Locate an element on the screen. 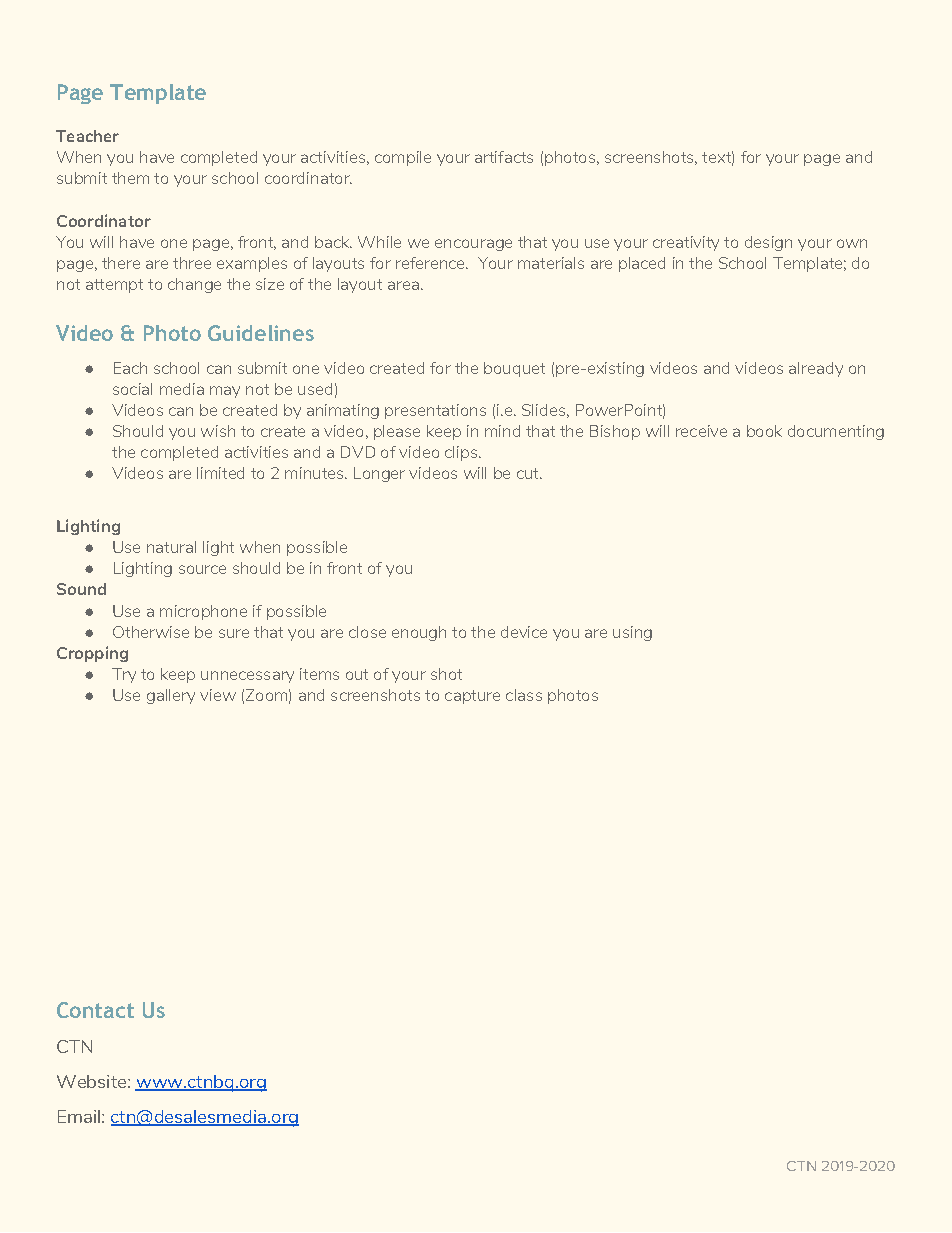  book is located at coordinates (764, 431).
